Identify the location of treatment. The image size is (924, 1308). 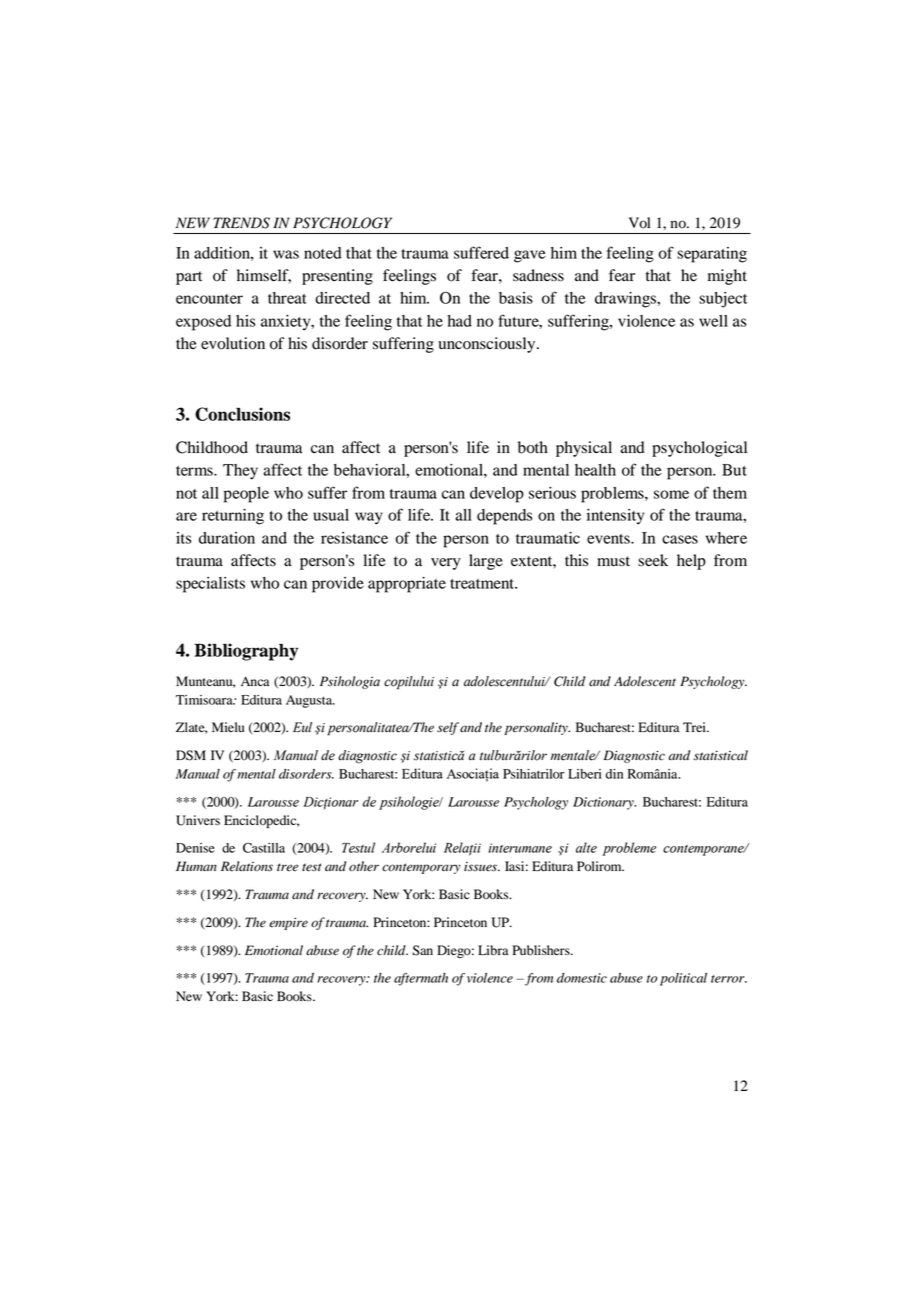
(483, 584).
